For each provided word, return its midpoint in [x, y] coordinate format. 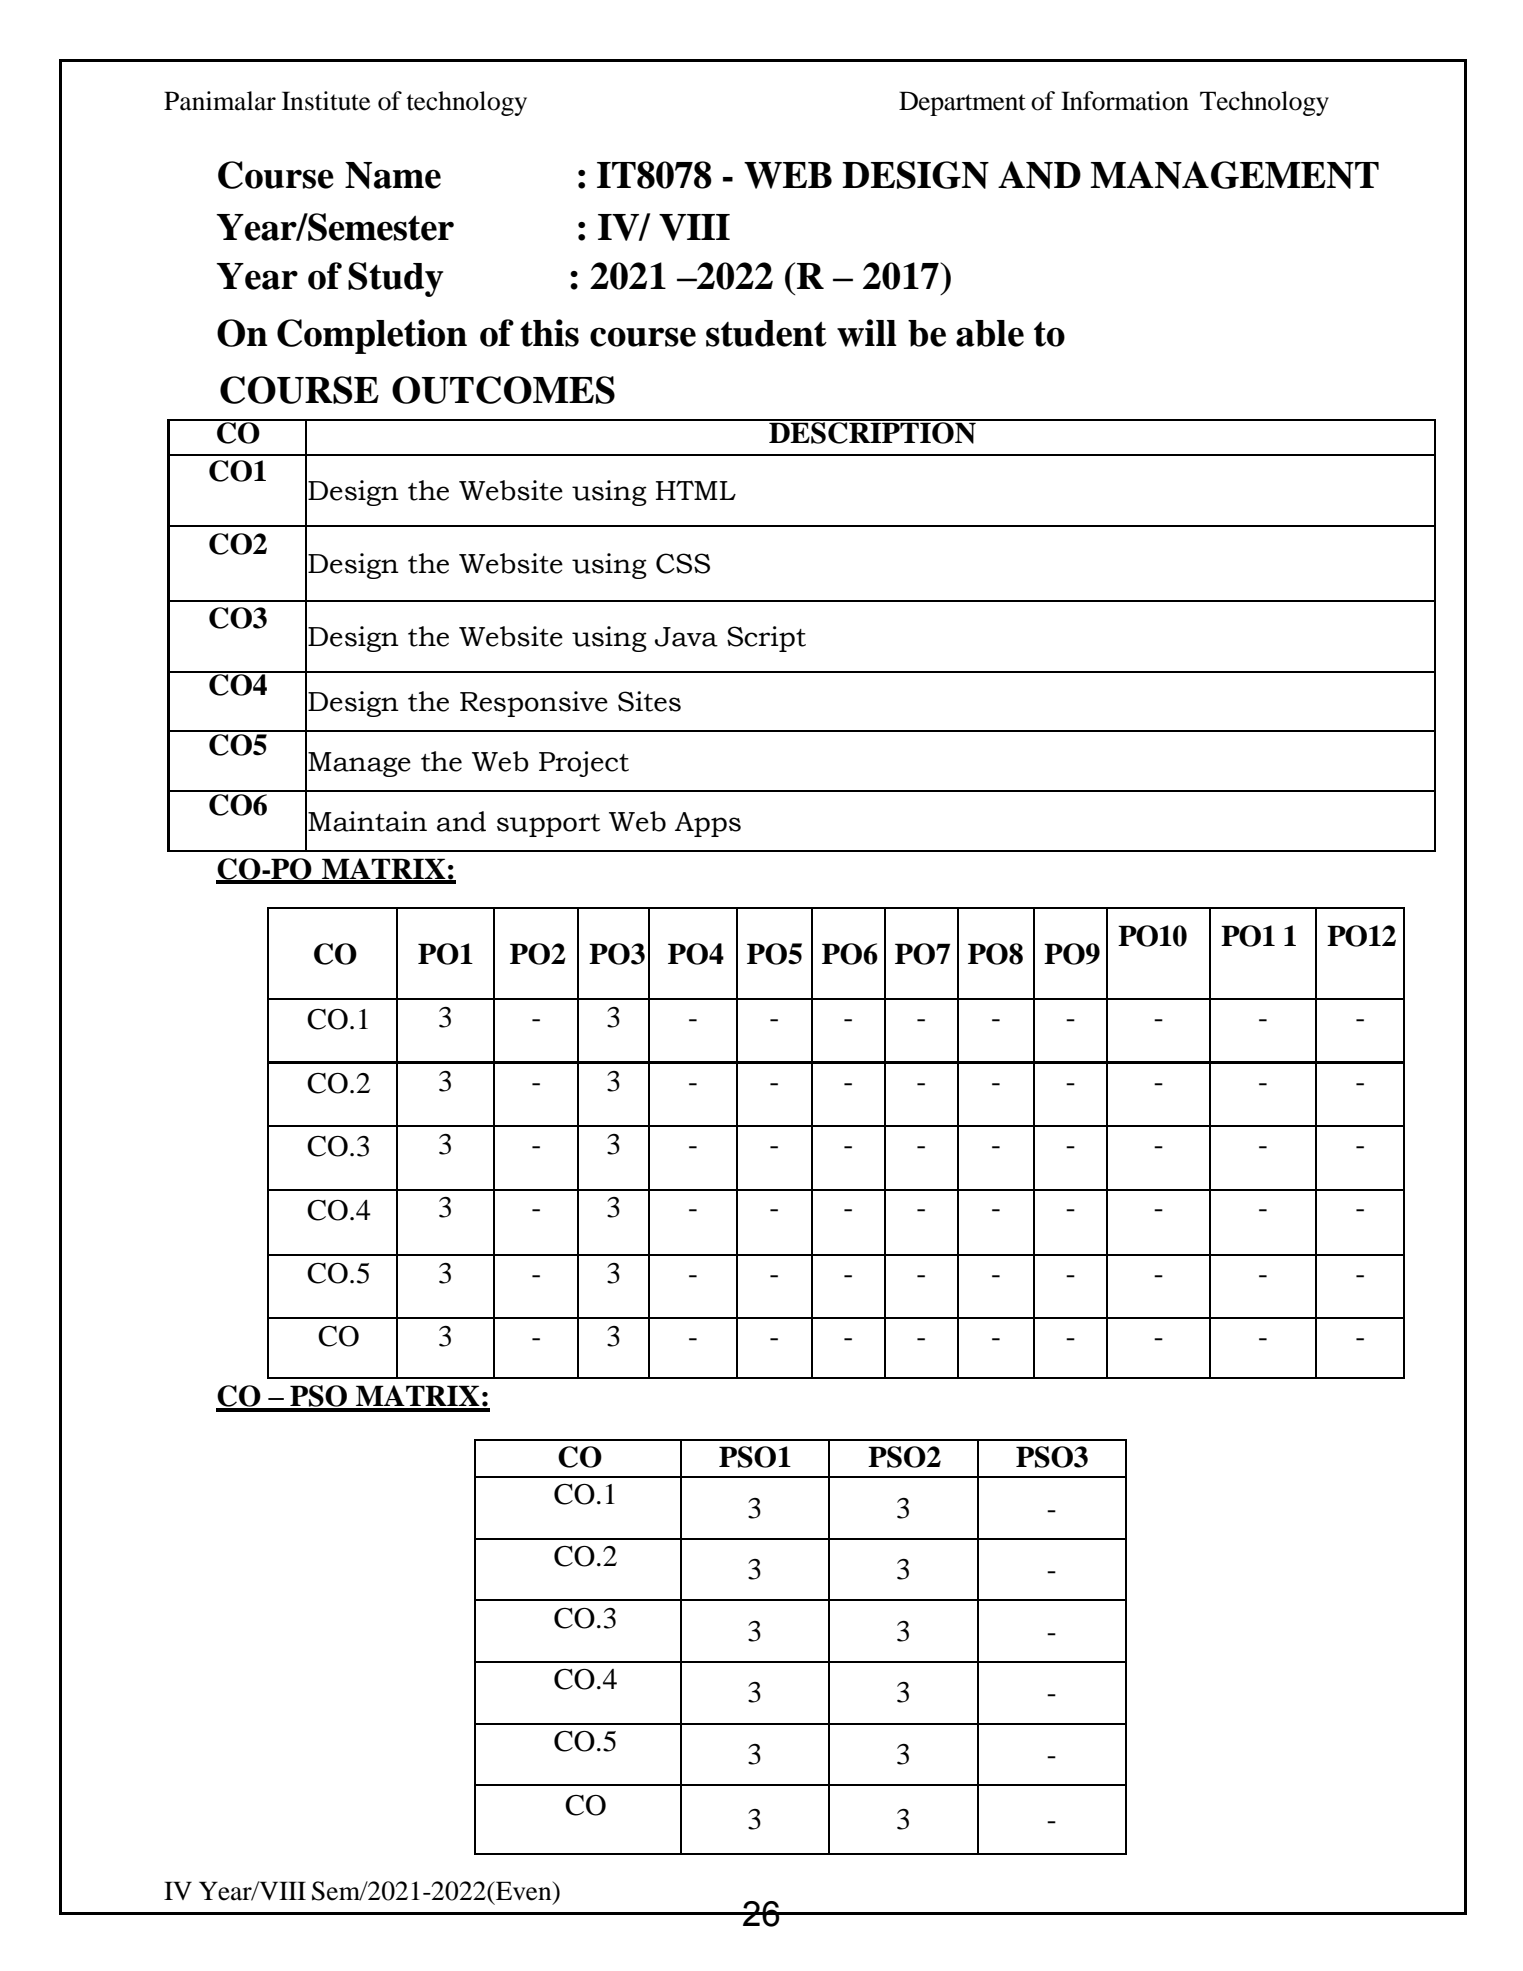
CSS [683, 563]
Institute [326, 101]
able [990, 333]
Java [686, 637]
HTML [696, 490]
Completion [372, 336]
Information [1125, 101]
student [766, 333]
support [548, 825]
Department [962, 103]
